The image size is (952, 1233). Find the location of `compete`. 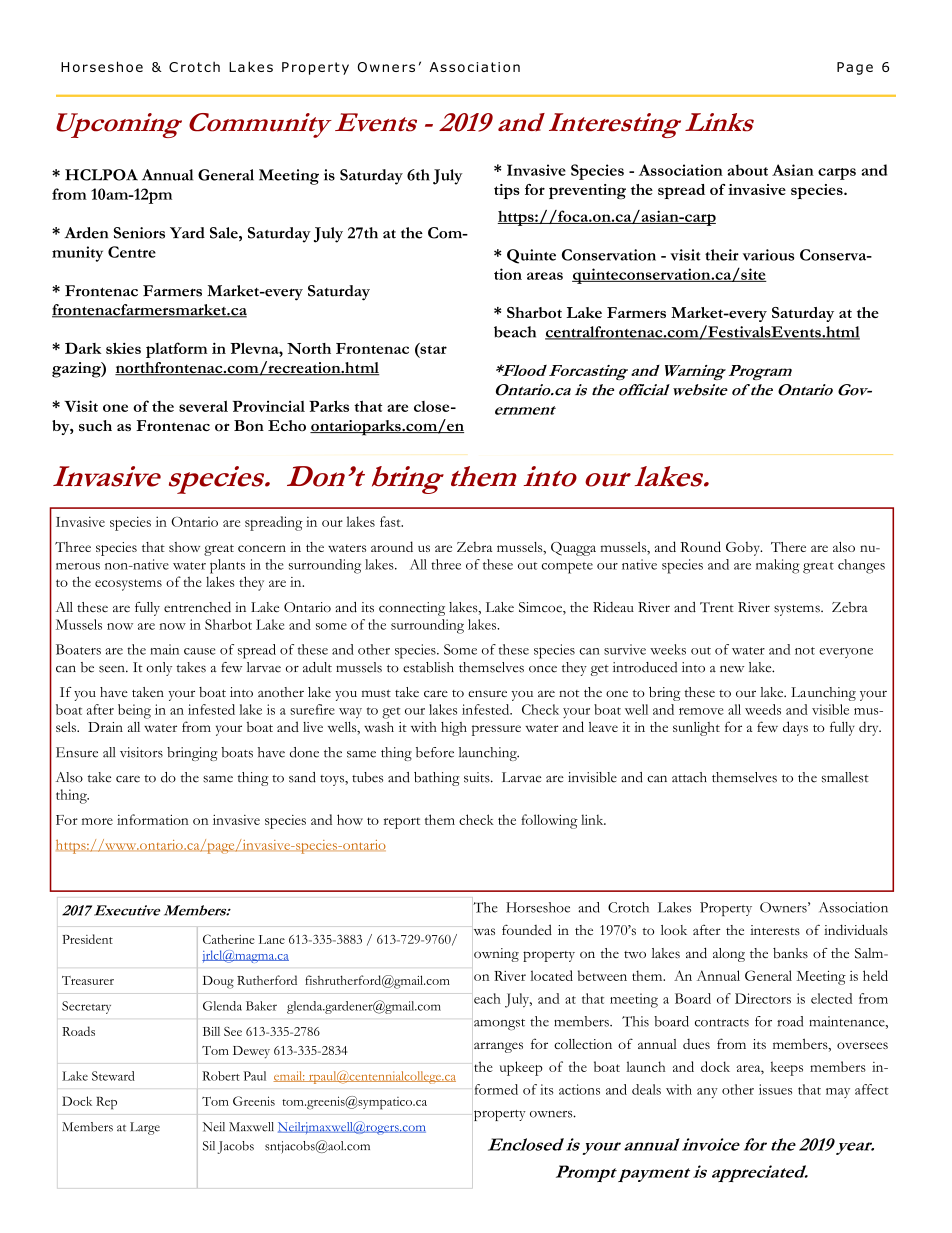

compete is located at coordinates (567, 568).
